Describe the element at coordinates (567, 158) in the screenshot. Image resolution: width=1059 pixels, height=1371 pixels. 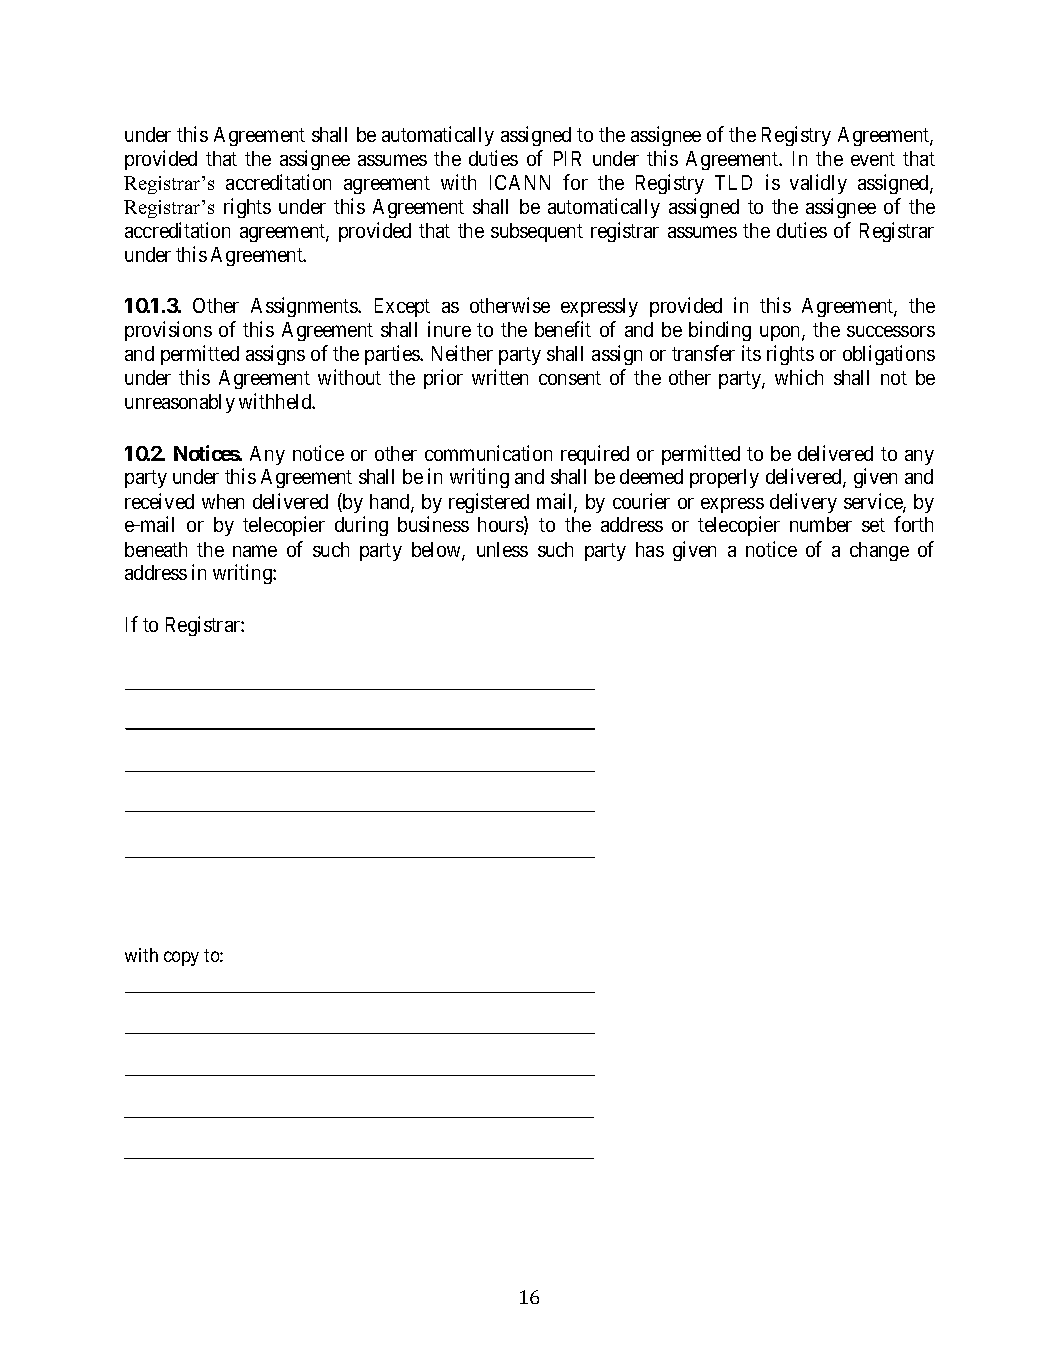
I see `PIR` at that location.
